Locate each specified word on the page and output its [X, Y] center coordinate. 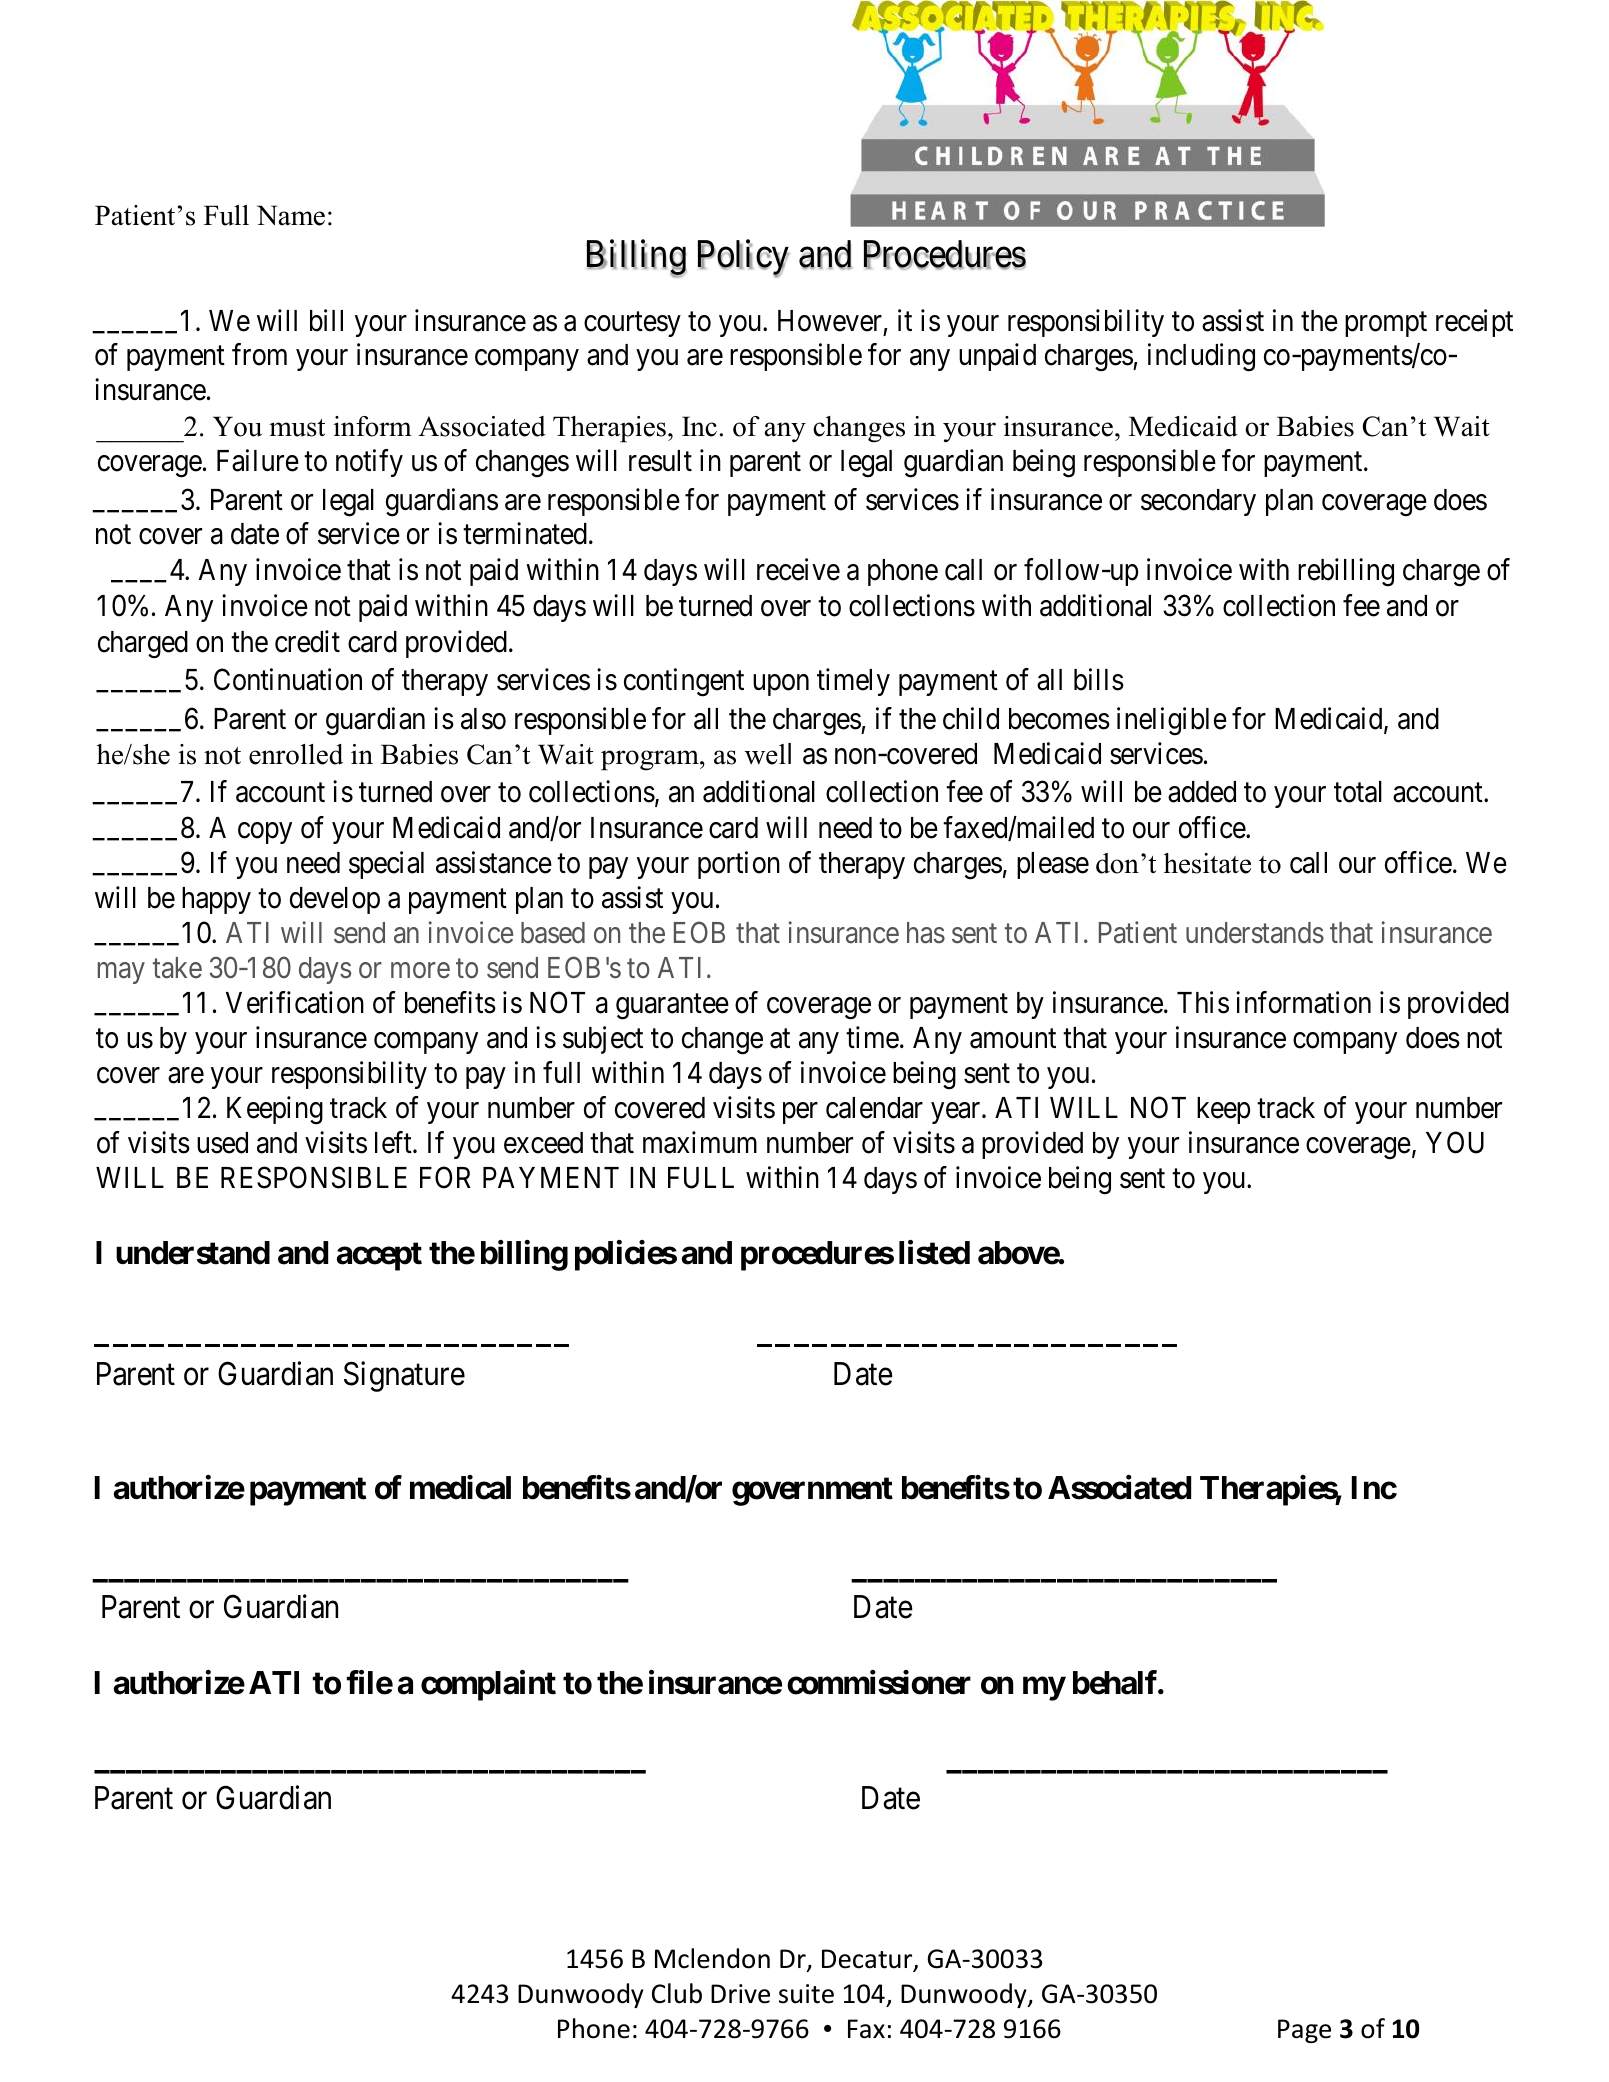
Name [291, 215]
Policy [743, 259]
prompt [1386, 324]
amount [1013, 1039]
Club [677, 1993]
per [800, 1113]
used [222, 1143]
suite [806, 1994]
